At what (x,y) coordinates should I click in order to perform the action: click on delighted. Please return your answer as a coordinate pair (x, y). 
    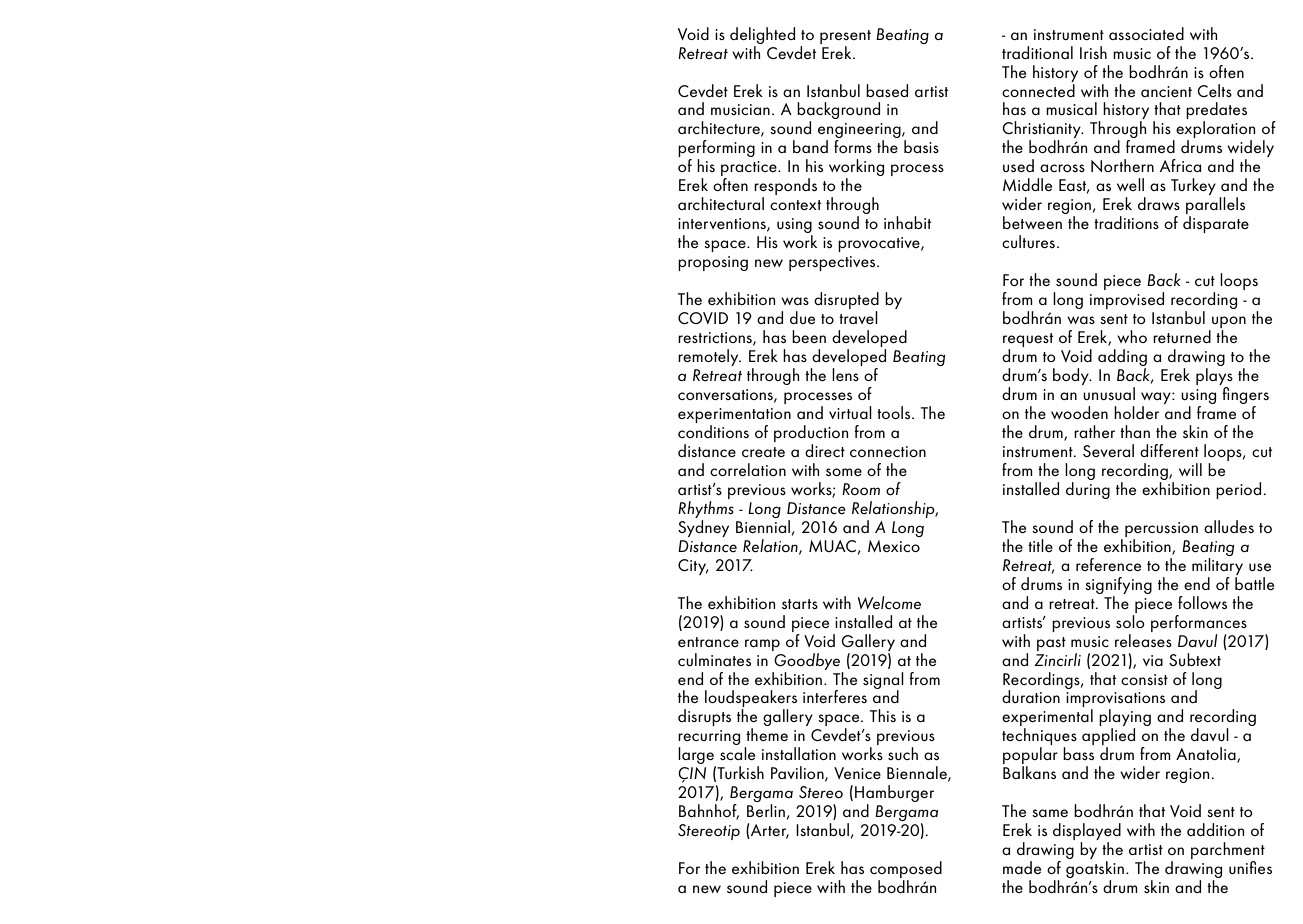
    Looking at the image, I should click on (762, 35).
